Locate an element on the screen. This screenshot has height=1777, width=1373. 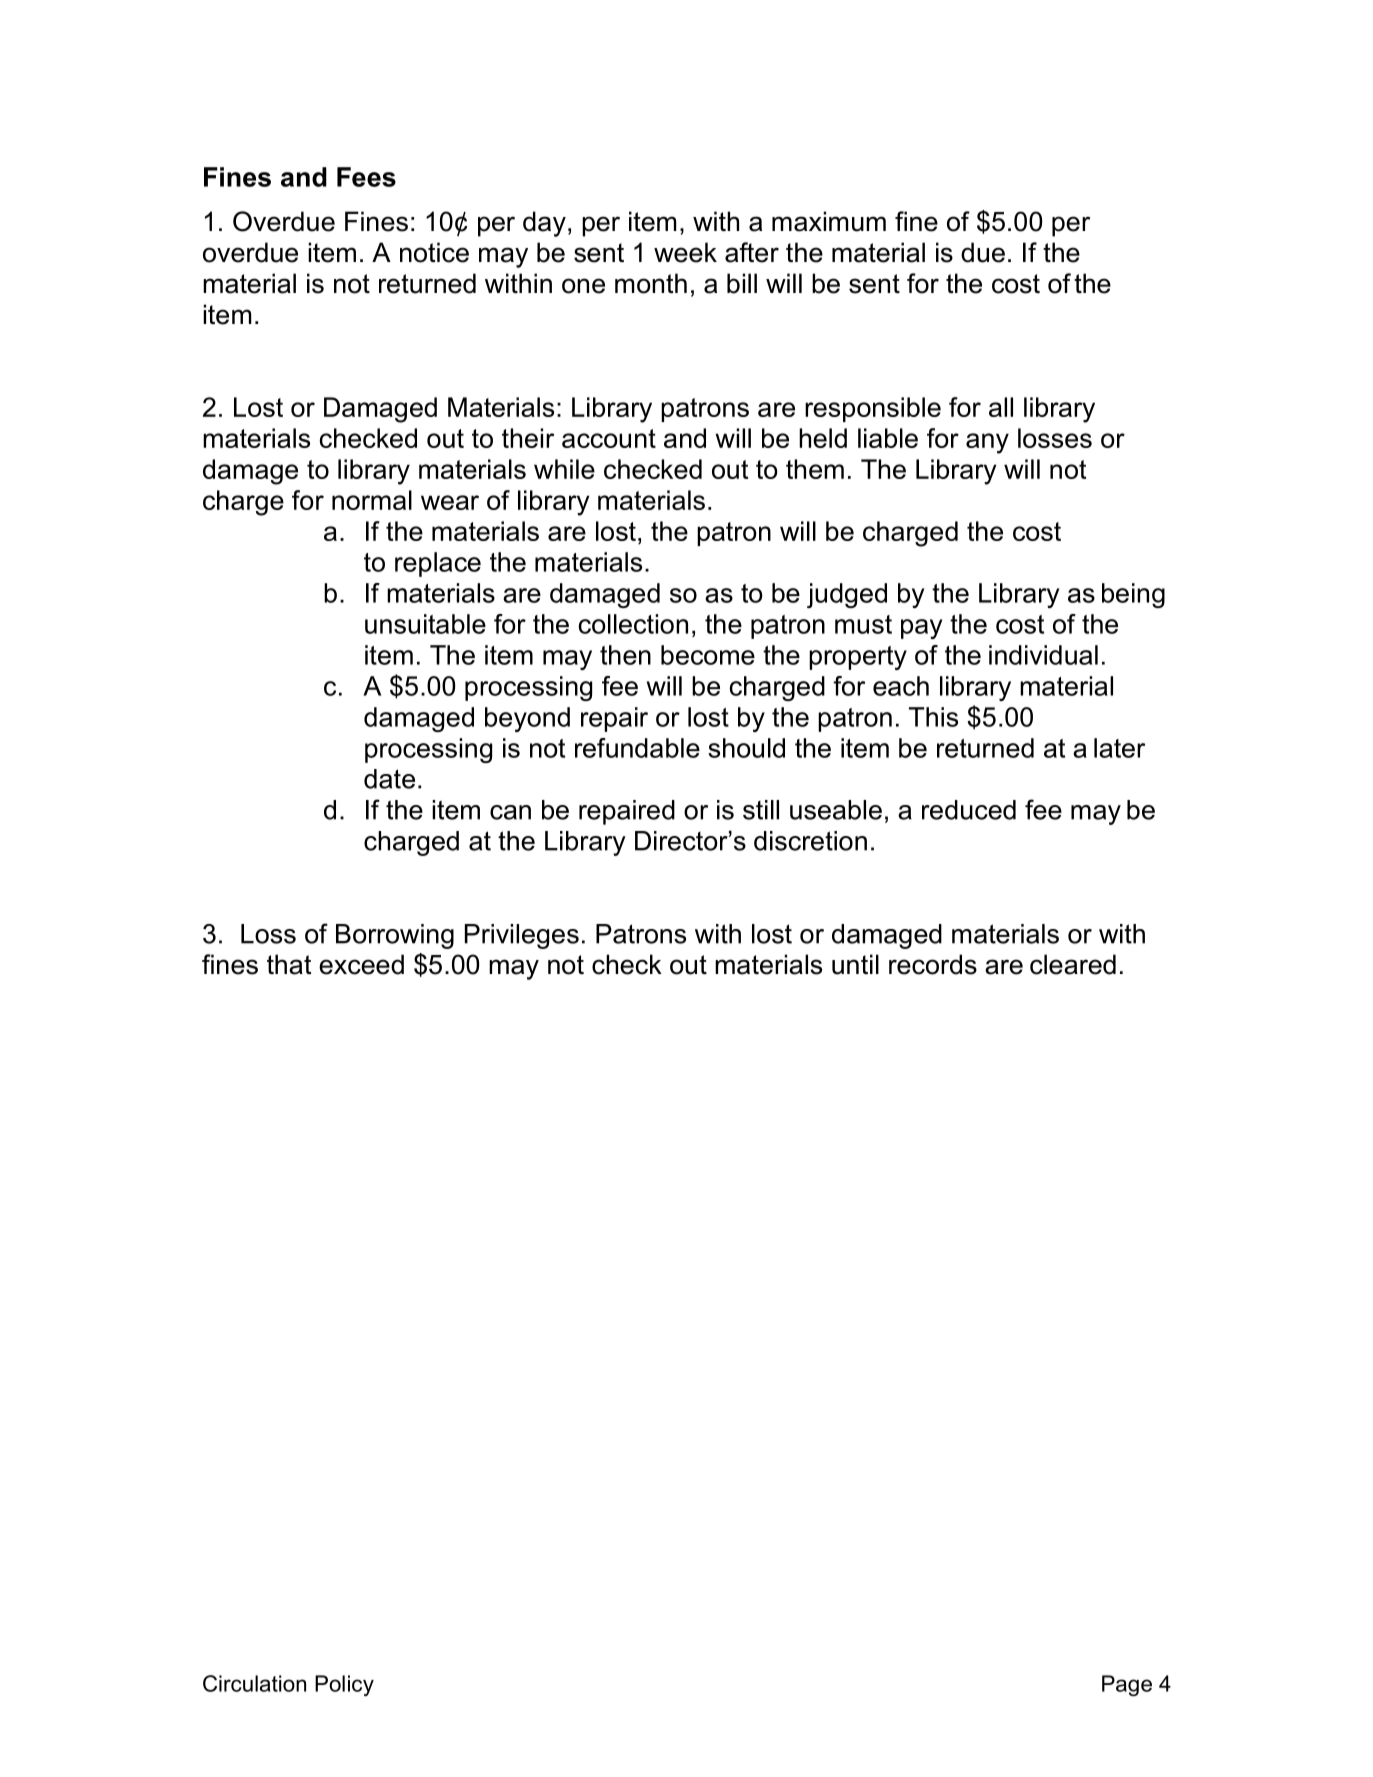
exceed is located at coordinates (361, 964).
